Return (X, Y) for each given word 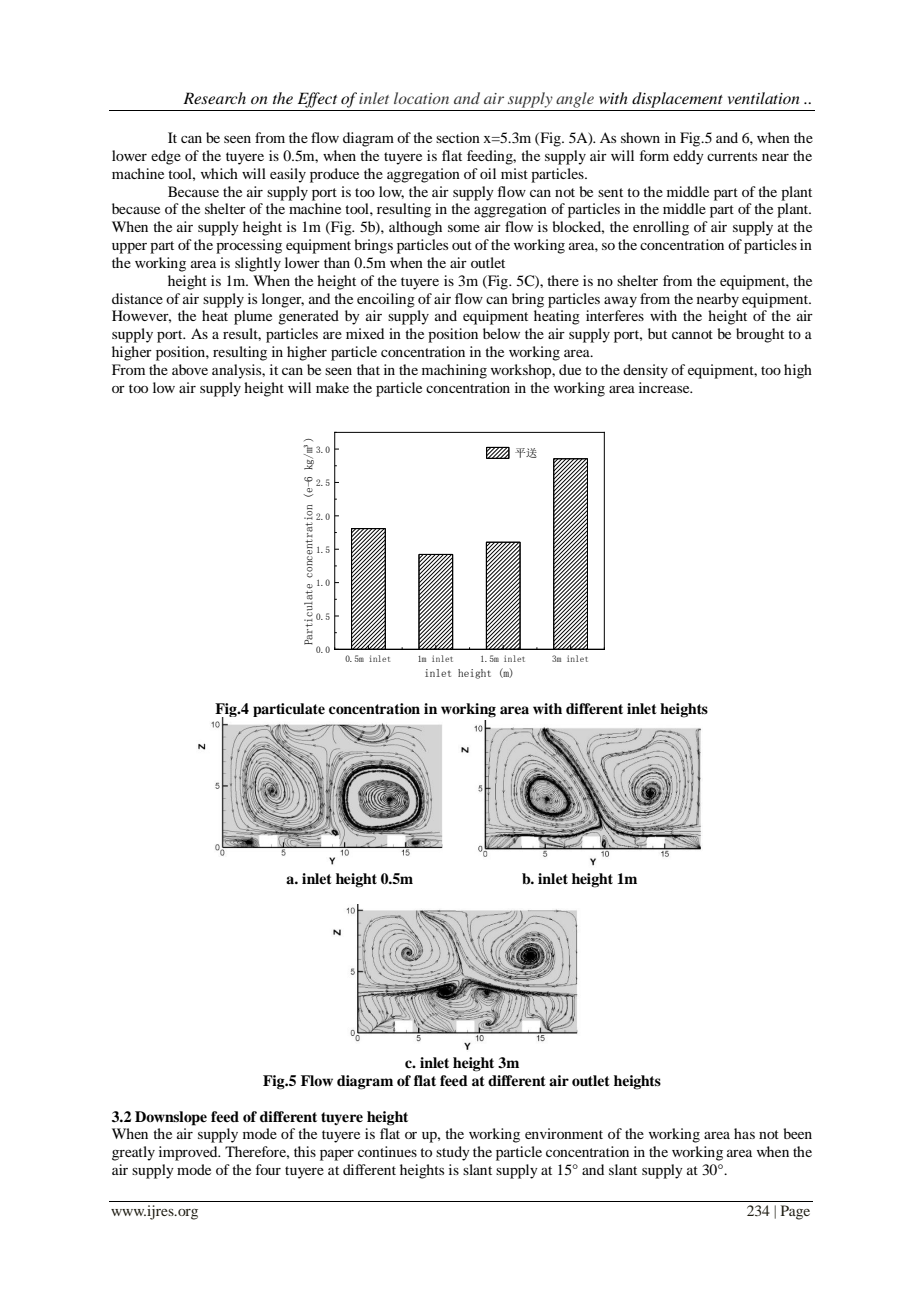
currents (732, 156)
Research (214, 98)
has (744, 1133)
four (268, 1169)
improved (189, 1153)
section (458, 137)
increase (665, 387)
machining (454, 371)
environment (564, 1133)
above (190, 369)
